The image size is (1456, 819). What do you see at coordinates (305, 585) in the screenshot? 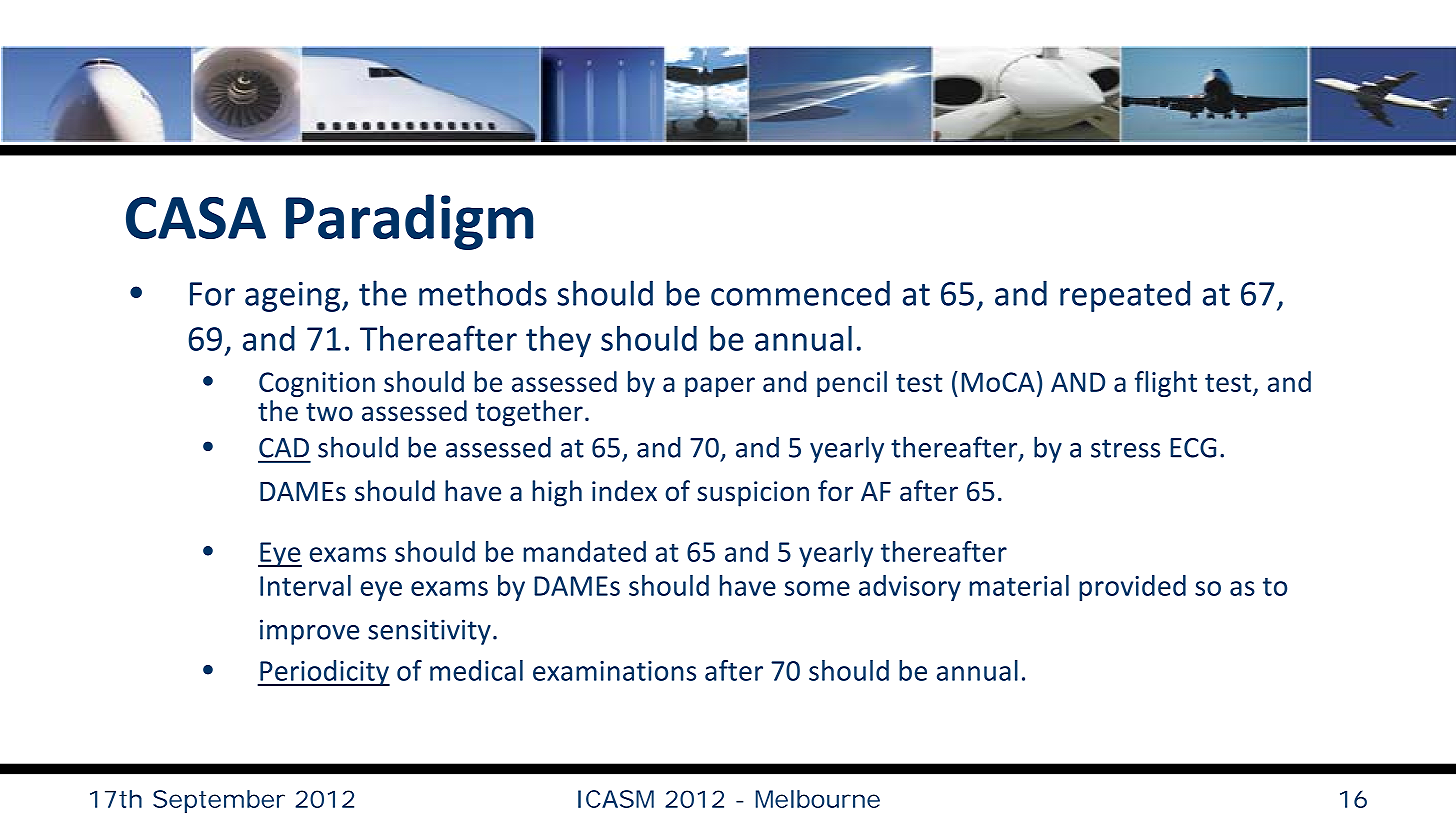
I see `Interval` at bounding box center [305, 585].
